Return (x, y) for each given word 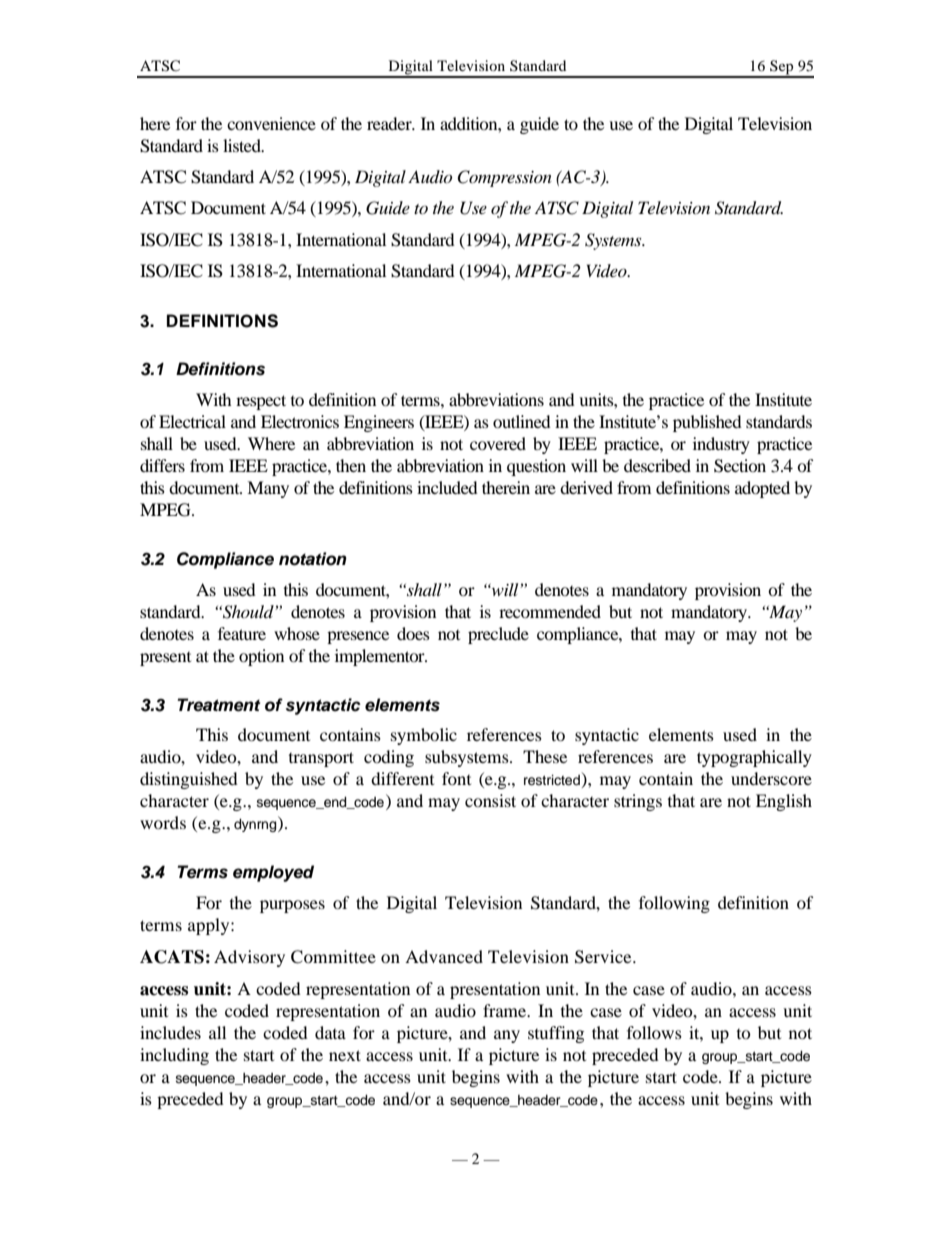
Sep (782, 68)
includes (170, 1032)
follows (654, 1032)
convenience (271, 123)
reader (390, 123)
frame (506, 1010)
